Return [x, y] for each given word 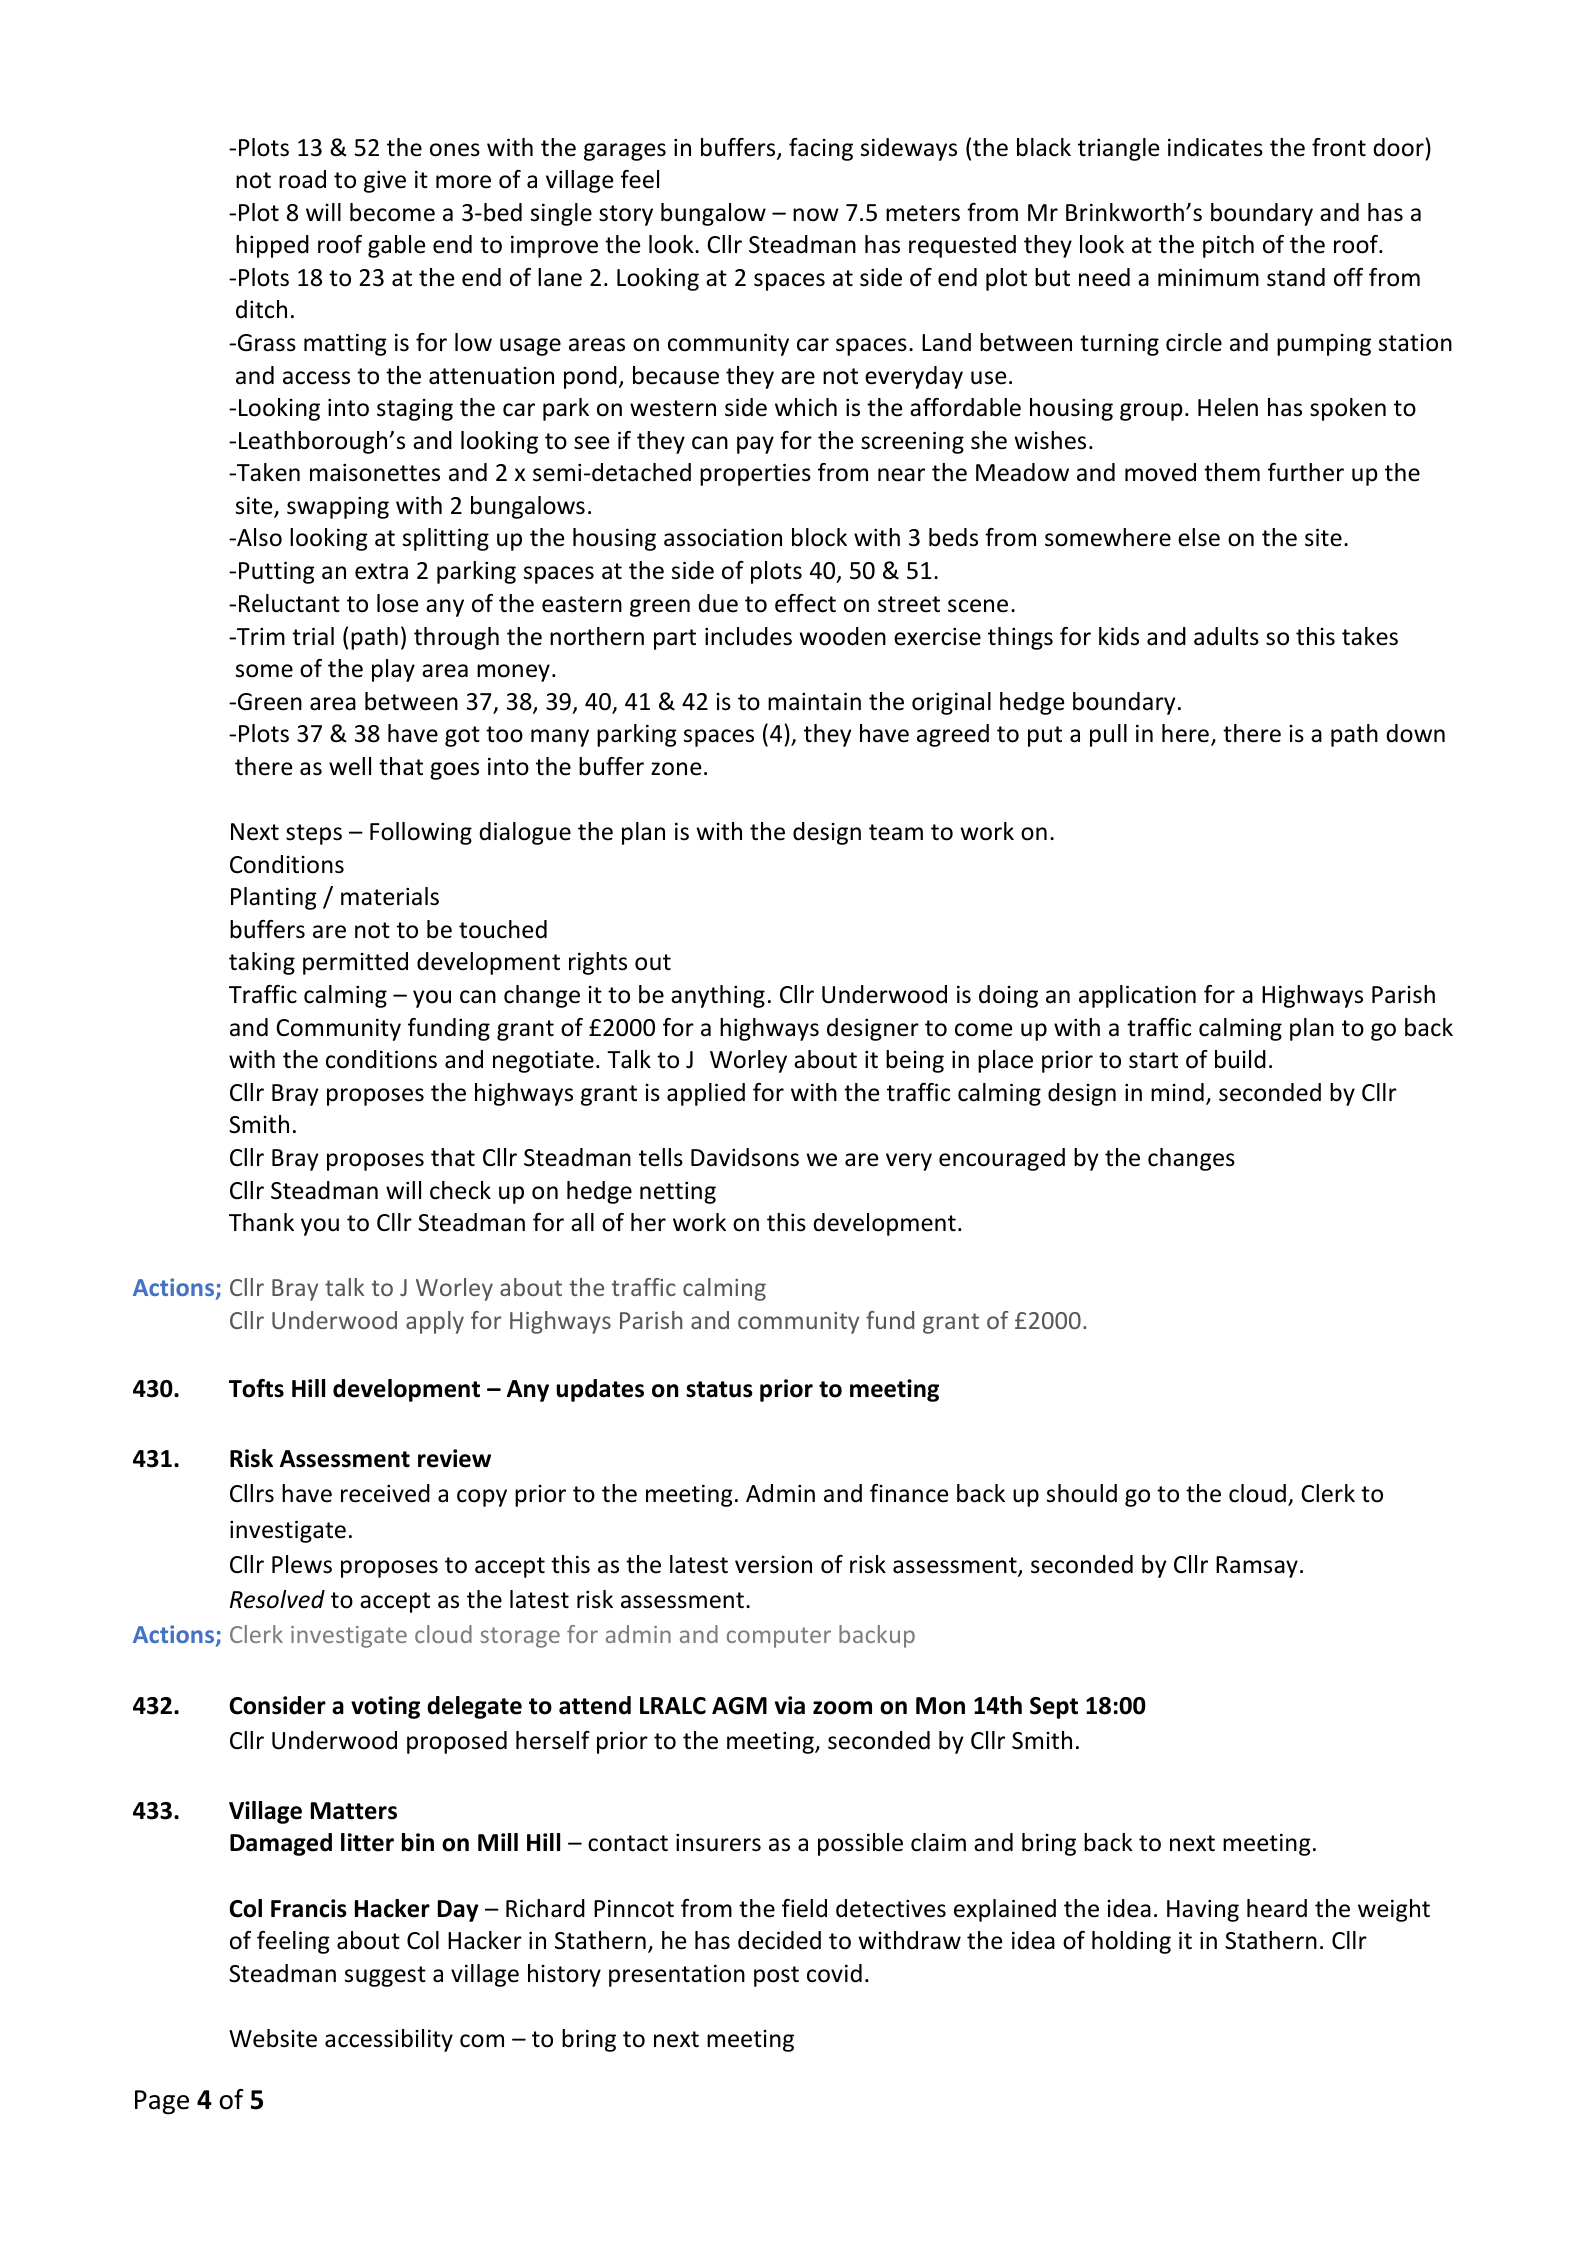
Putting [277, 572]
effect [805, 603]
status [719, 1389]
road [302, 179]
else [1199, 537]
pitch [1228, 246]
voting [385, 1707]
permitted [355, 963]
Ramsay [1257, 1567]
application [1137, 996]
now [816, 215]
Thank [261, 1222]
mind [1177, 1092]
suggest [385, 1976]
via [790, 1705]
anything [718, 996]
